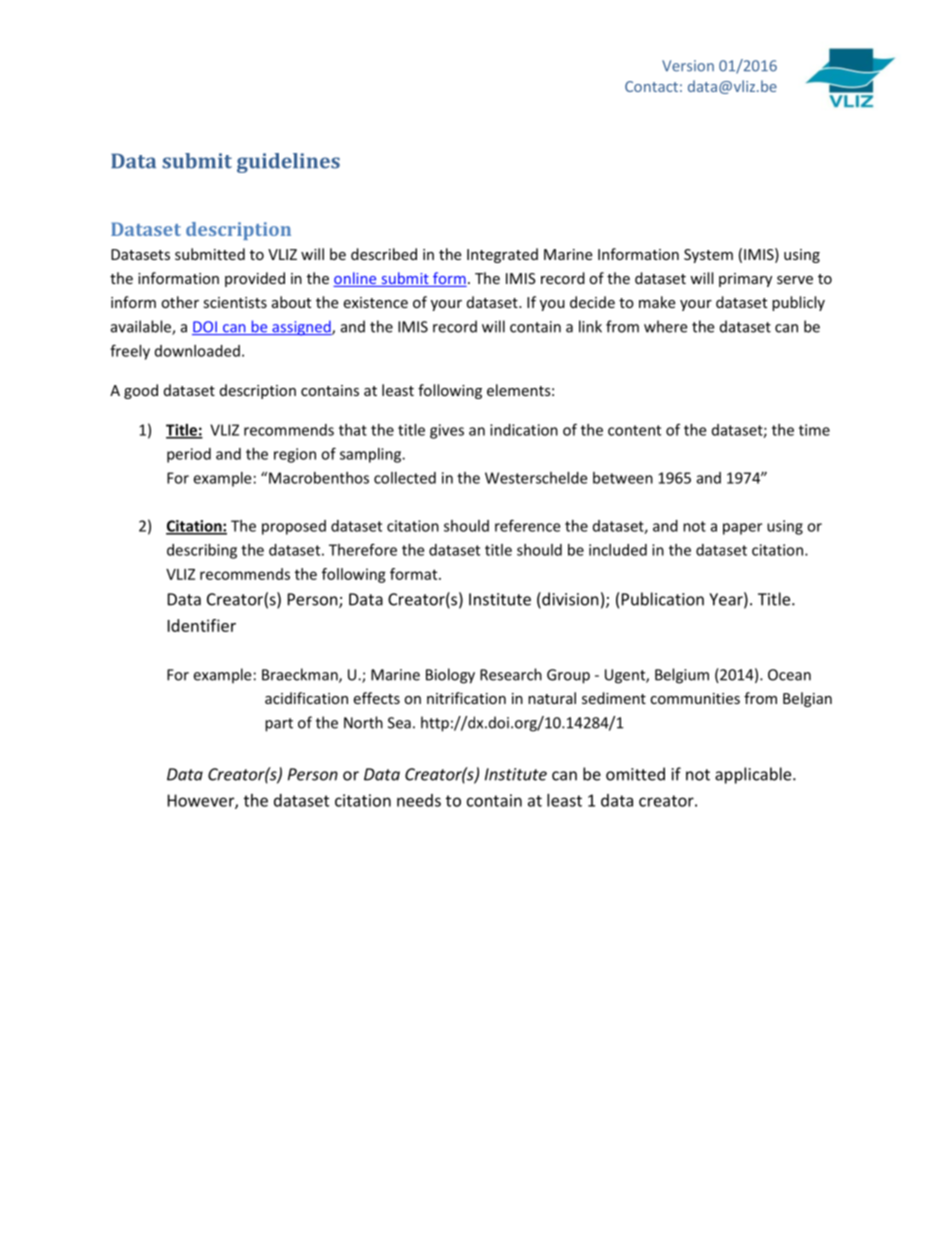 Image resolution: width=952 pixels, height=1233 pixels. Describe the element at coordinates (279, 725) in the screenshot. I see `part` at that location.
